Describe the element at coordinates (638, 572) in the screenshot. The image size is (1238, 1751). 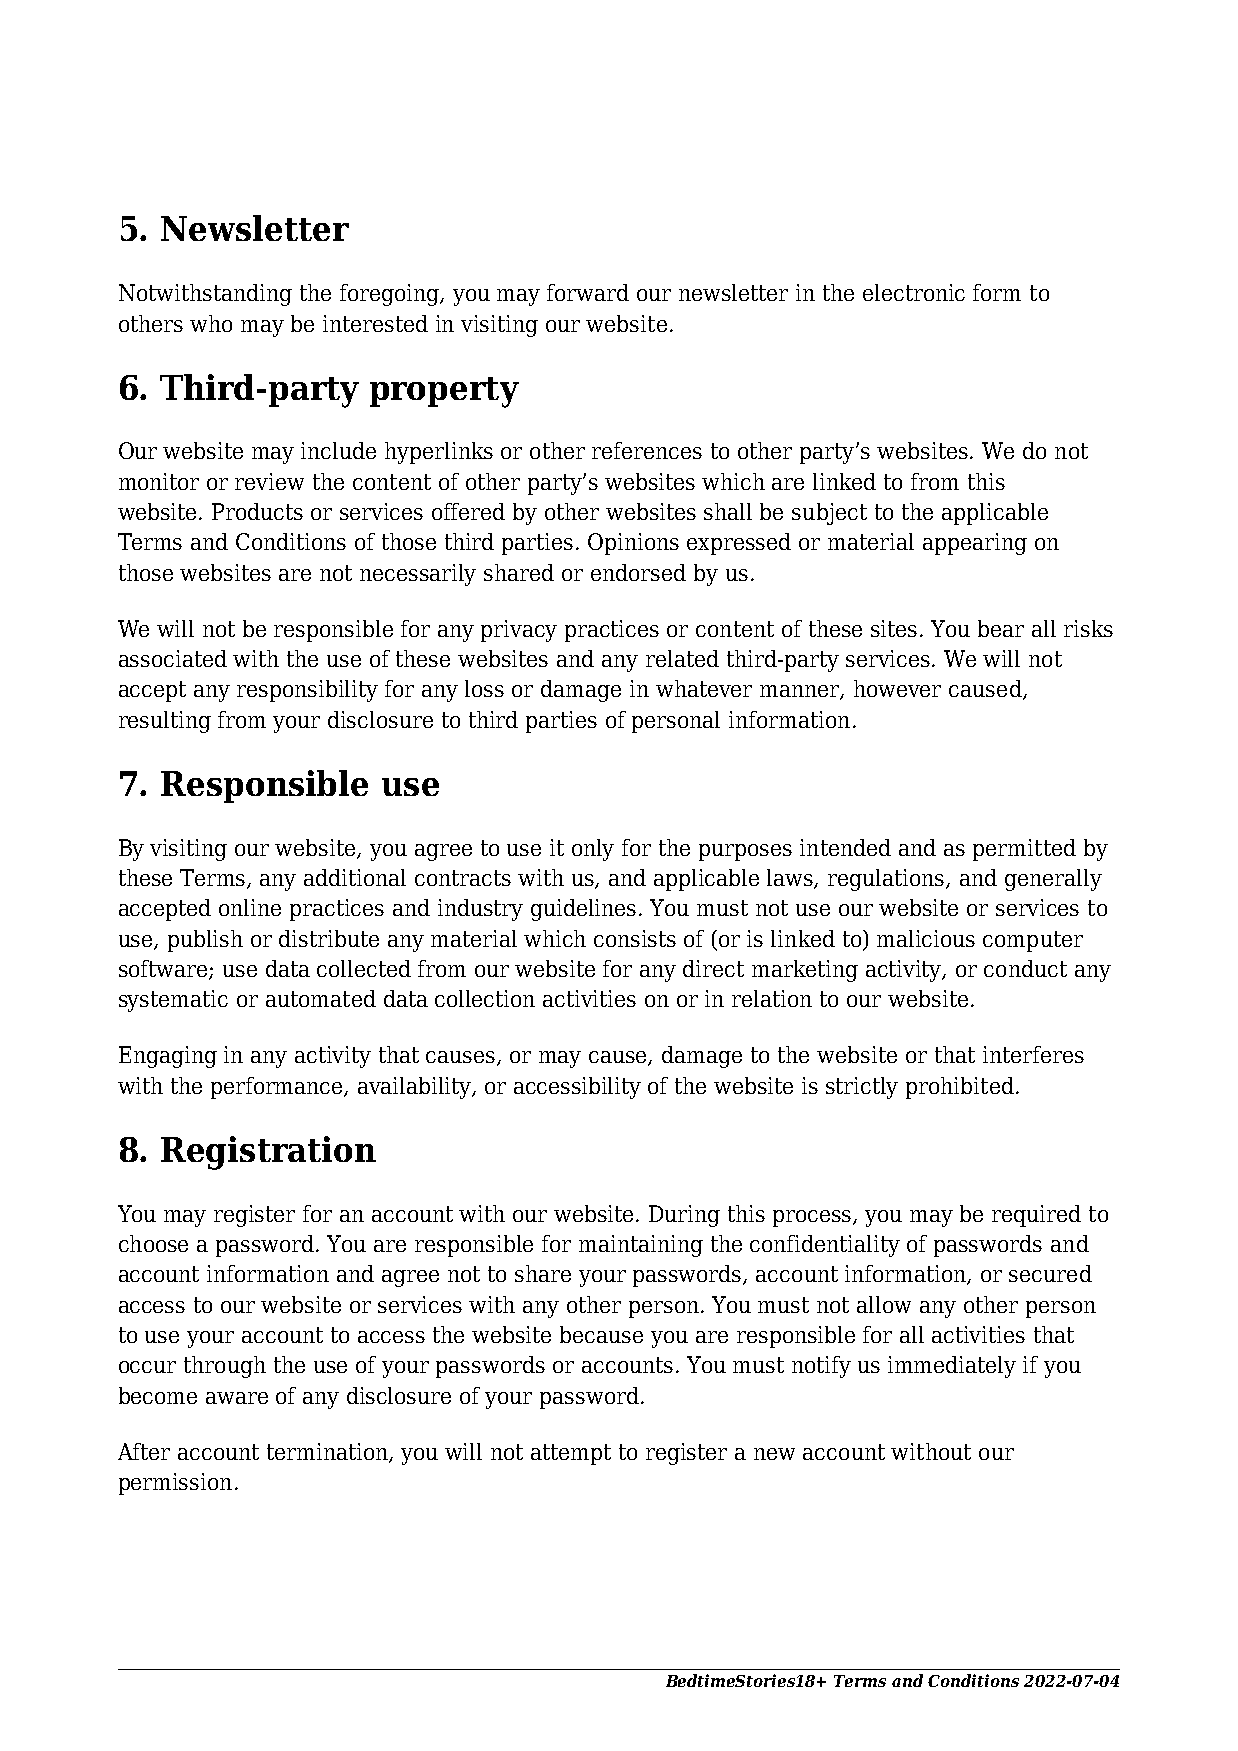
I see `endorsed` at that location.
